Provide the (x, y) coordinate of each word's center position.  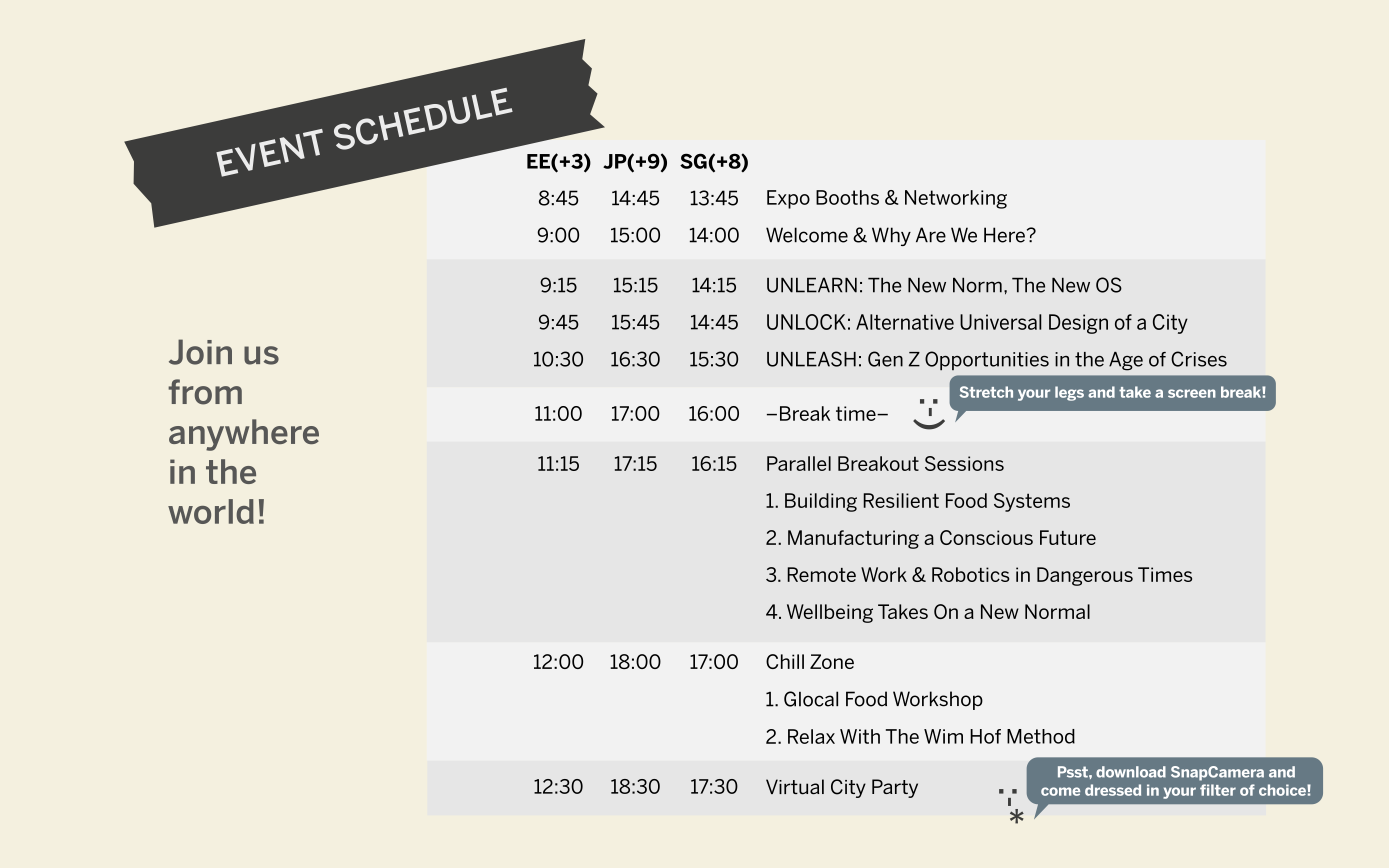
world (211, 511)
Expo (788, 199)
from (205, 392)
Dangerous (1085, 576)
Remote (821, 574)
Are (931, 235)
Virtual (795, 787)
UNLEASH (811, 359)
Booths (847, 197)
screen (1192, 393)
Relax (811, 736)
